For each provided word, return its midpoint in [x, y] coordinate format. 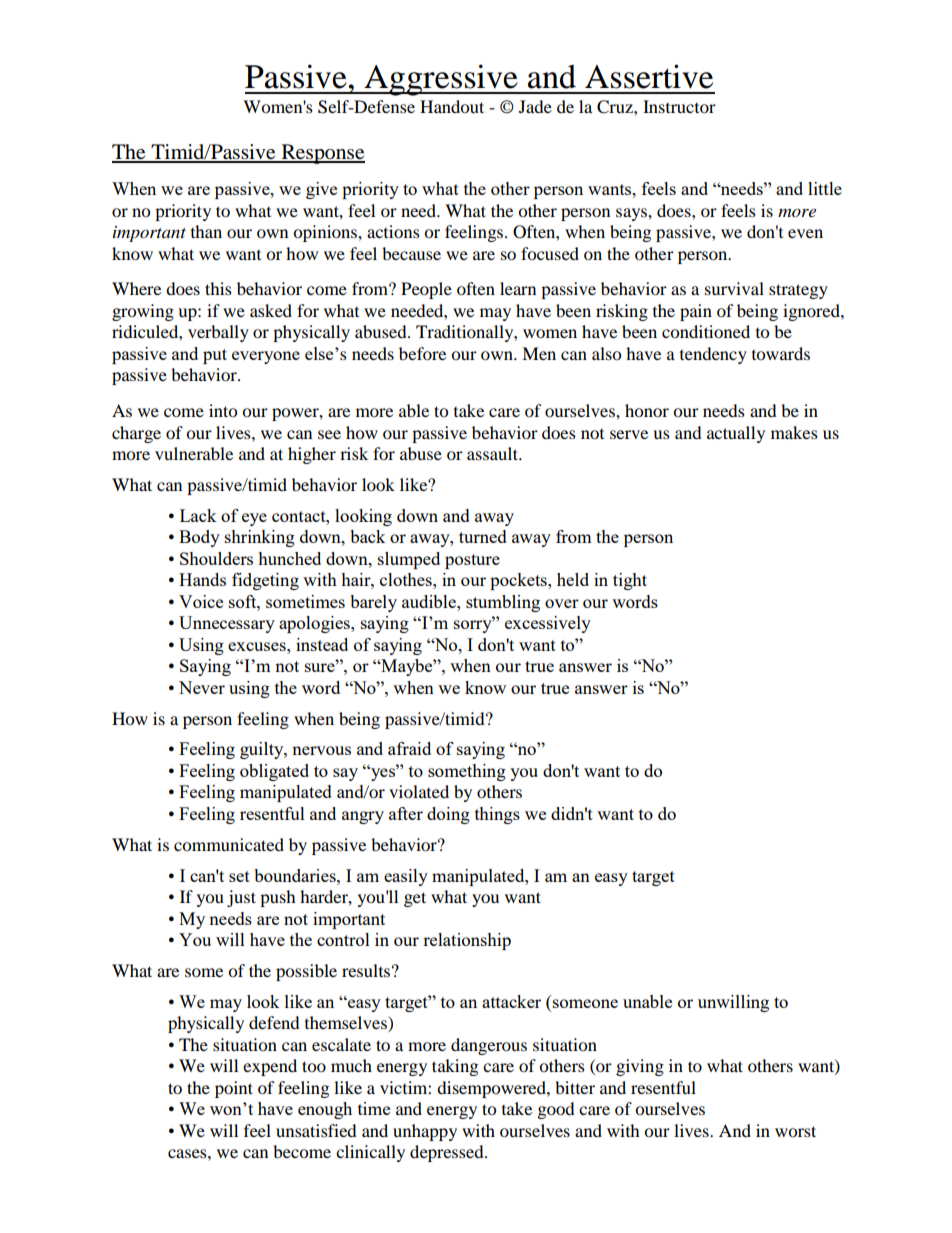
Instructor [679, 106]
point [234, 1089]
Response [322, 154]
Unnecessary [227, 624]
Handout [452, 106]
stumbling [503, 603]
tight [630, 581]
